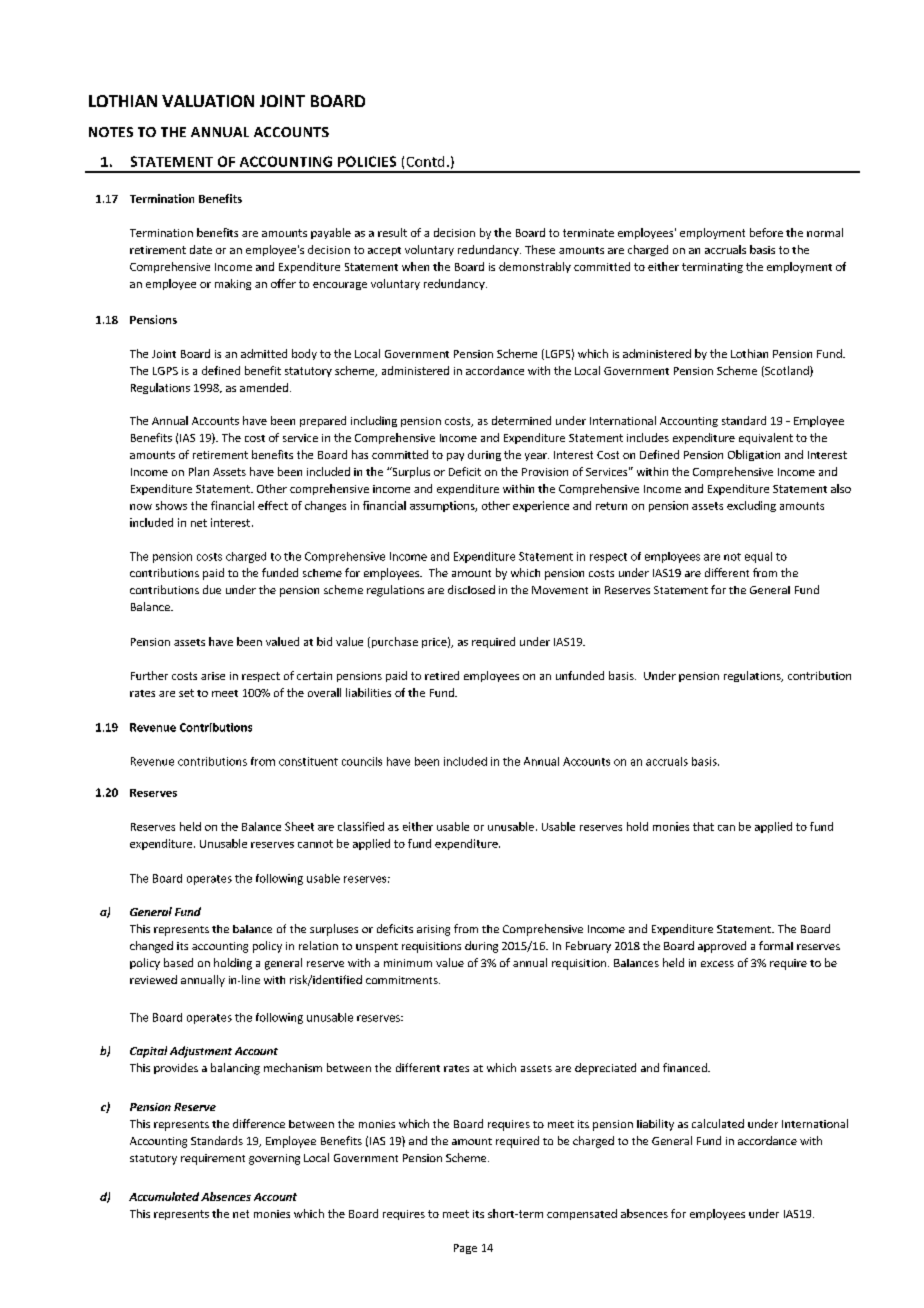 The height and width of the screenshot is (1308, 924). What do you see at coordinates (208, 101) in the screenshot?
I see `VALUATION` at bounding box center [208, 101].
